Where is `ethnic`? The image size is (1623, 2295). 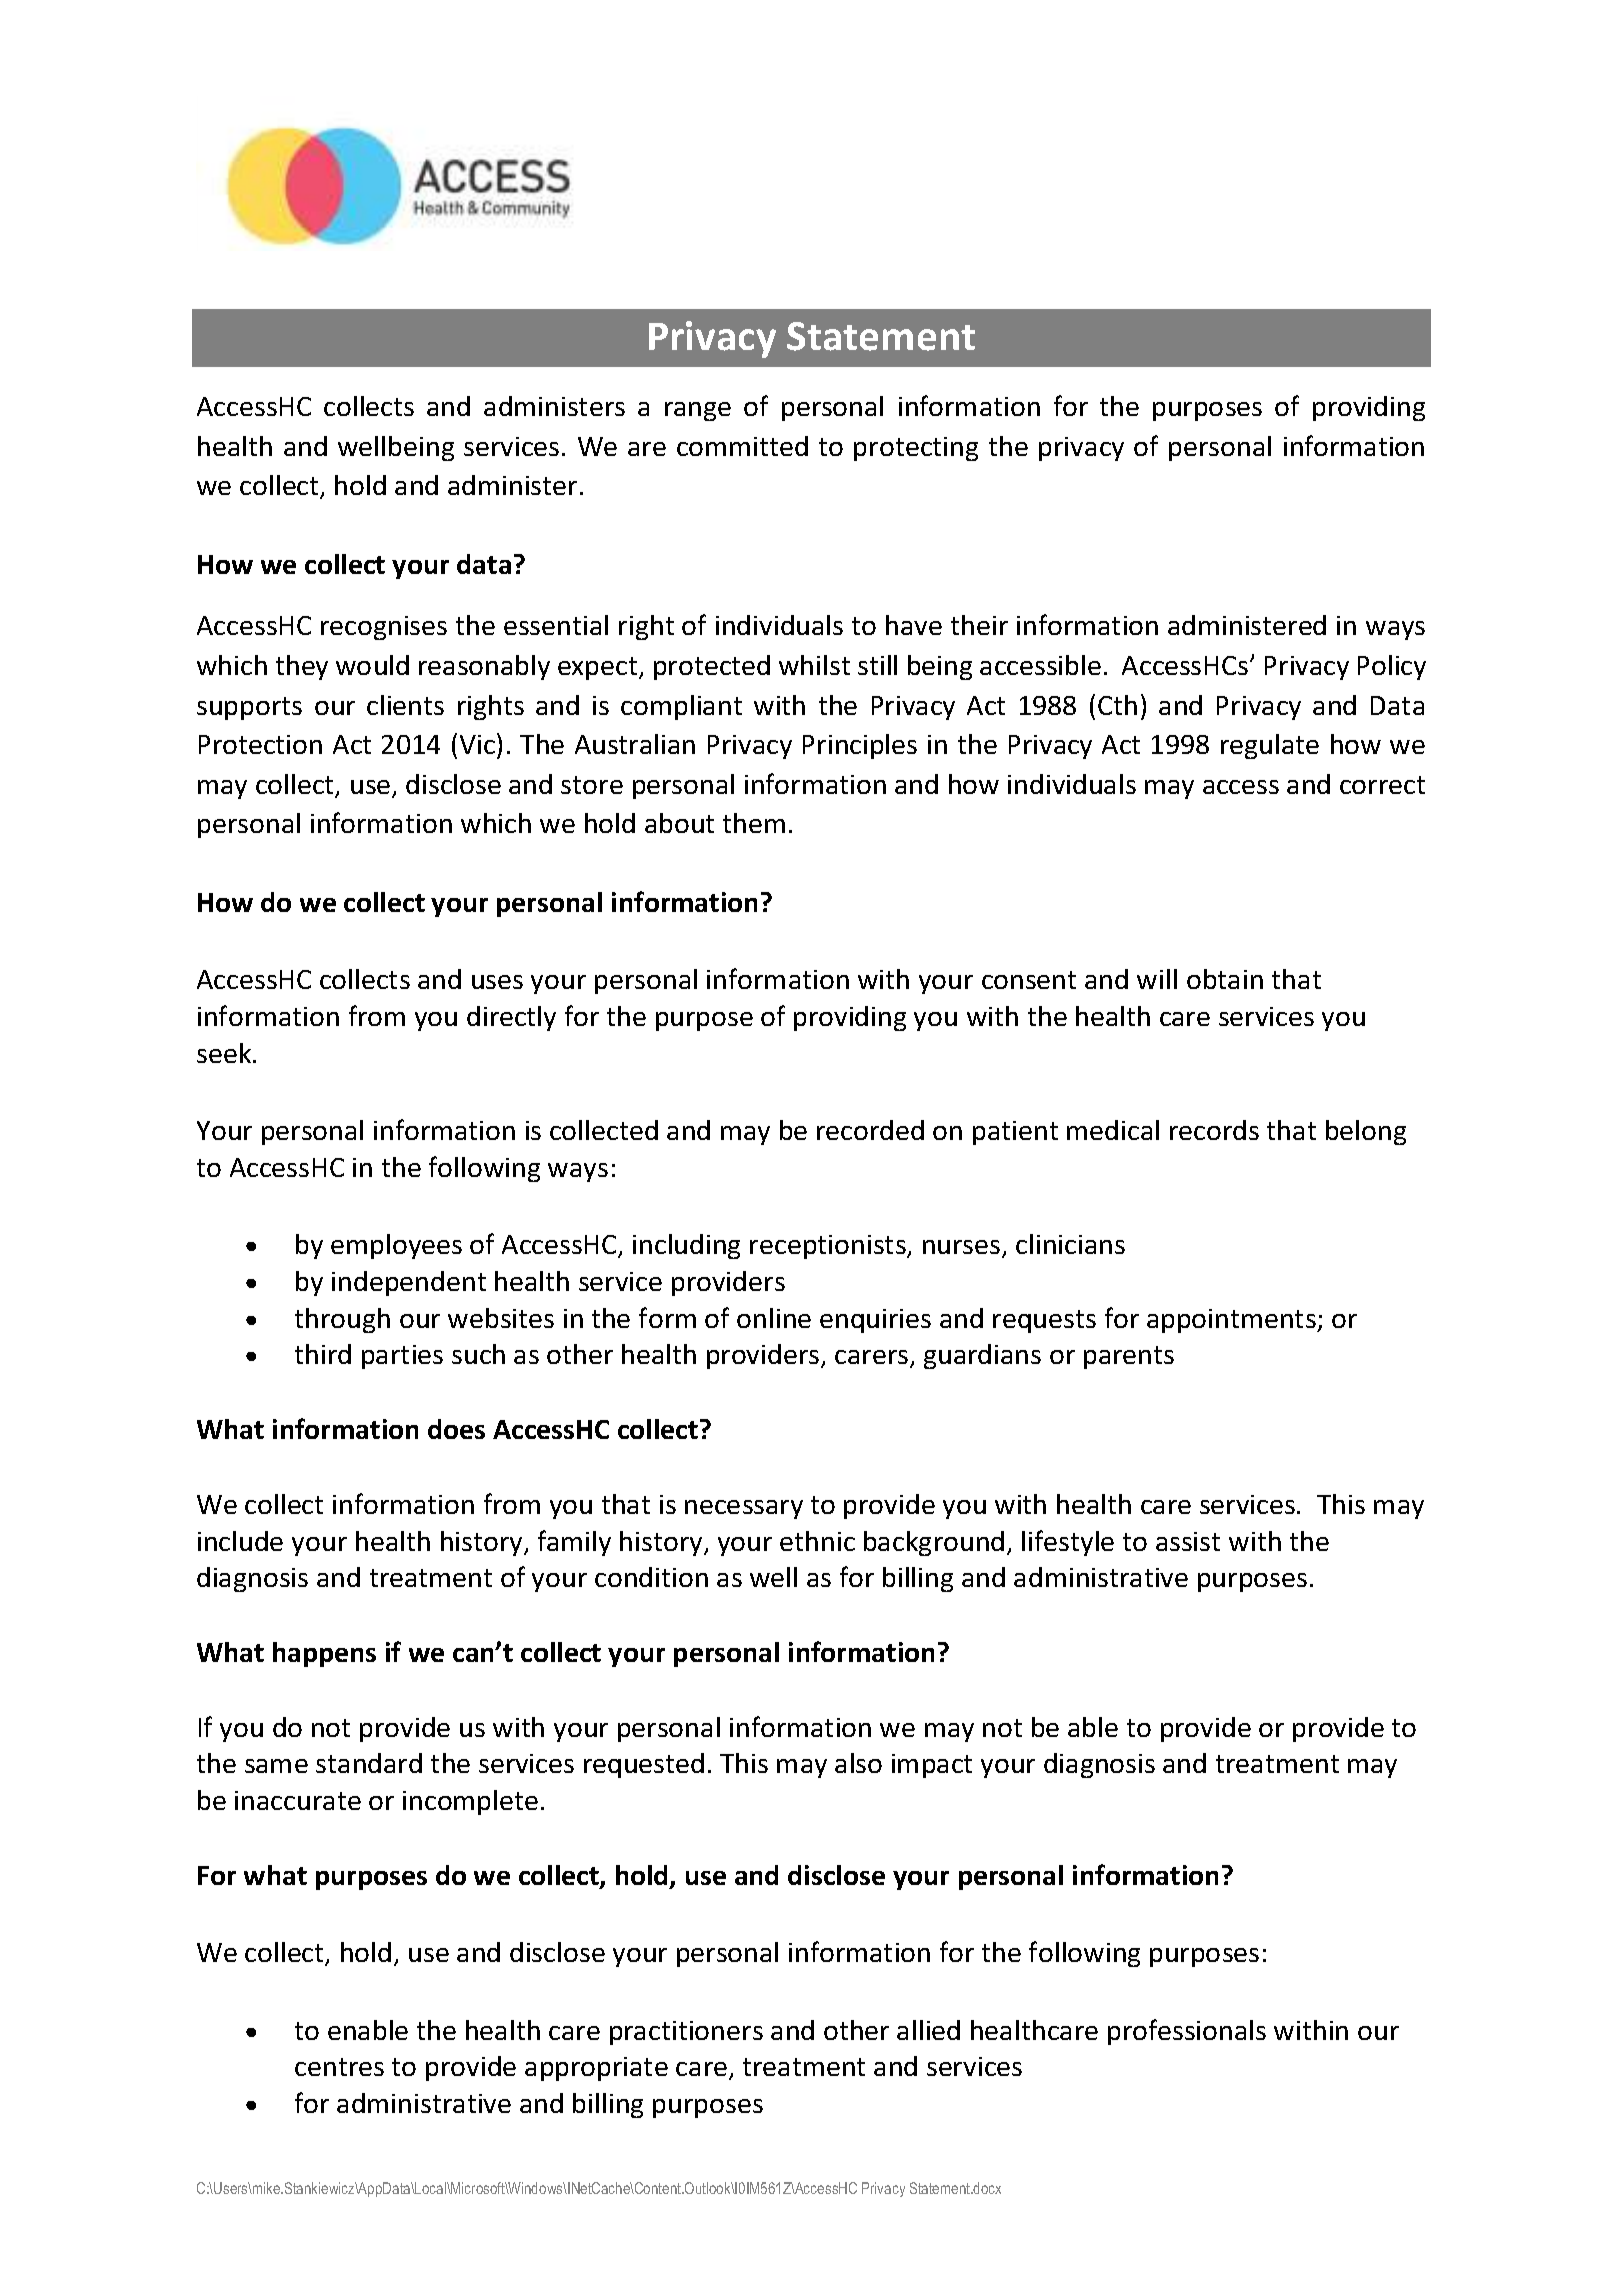
ethnic is located at coordinates (817, 1541).
